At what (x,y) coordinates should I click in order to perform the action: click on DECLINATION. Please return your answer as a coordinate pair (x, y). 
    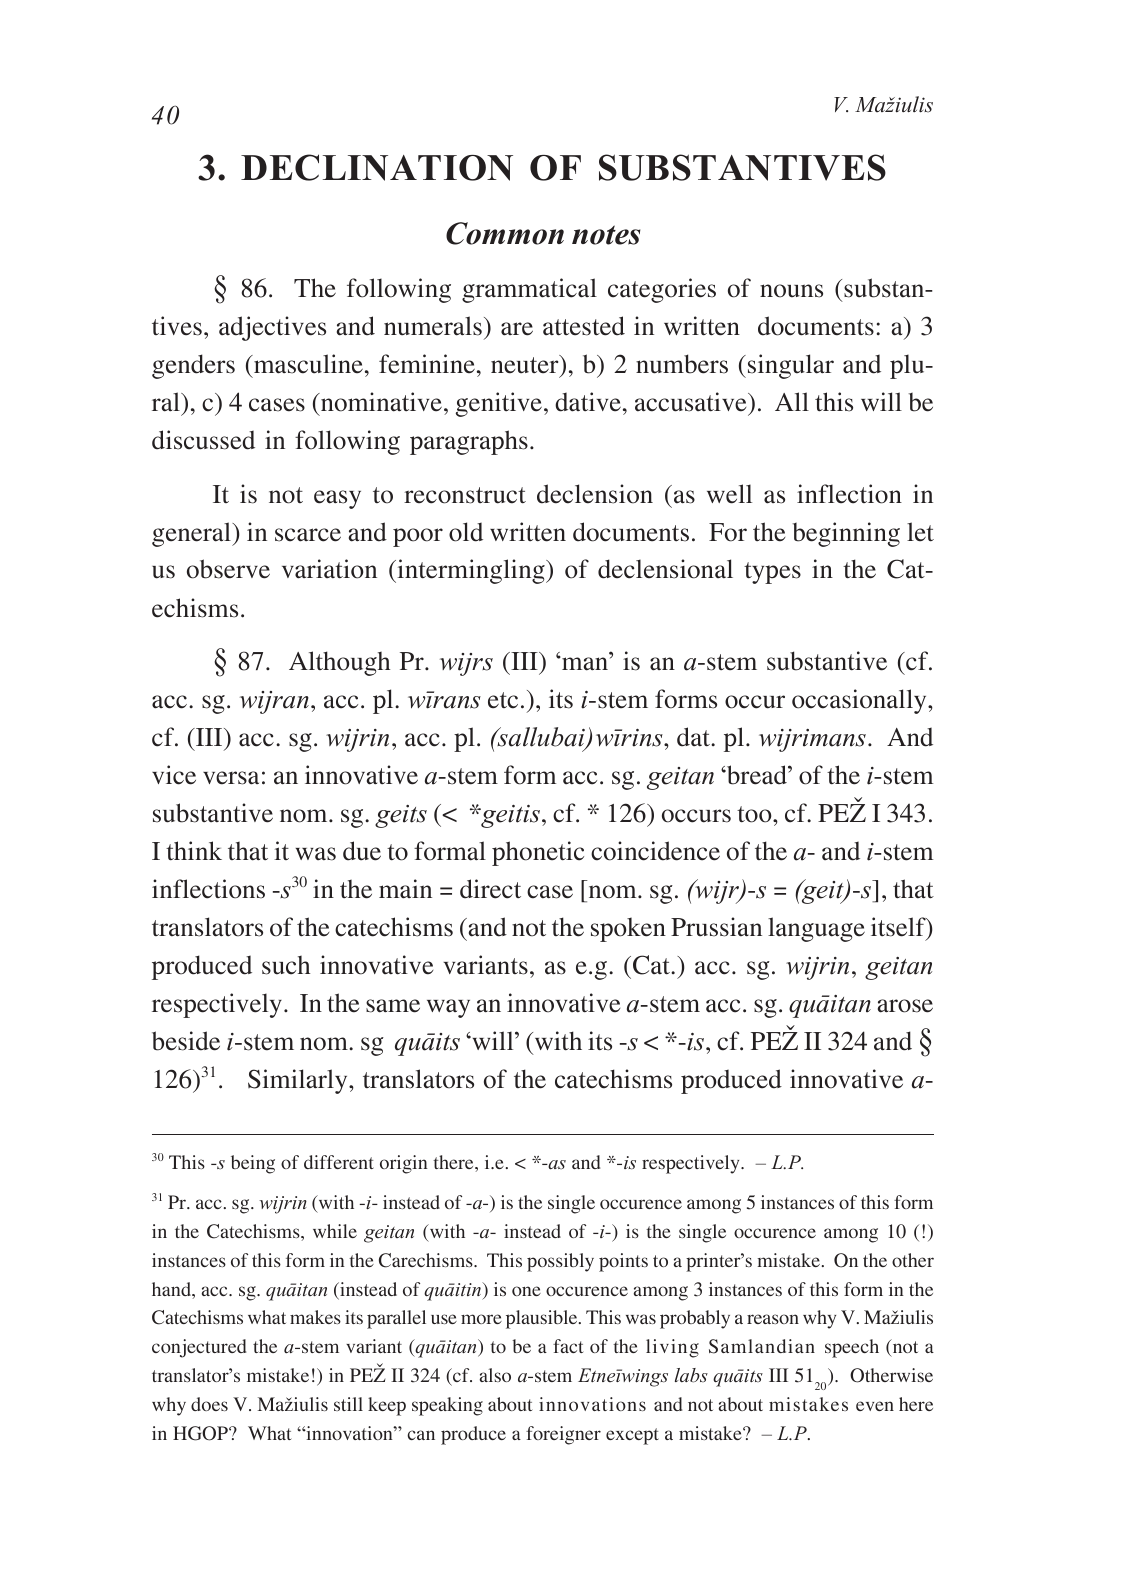
    Looking at the image, I should click on (377, 167).
